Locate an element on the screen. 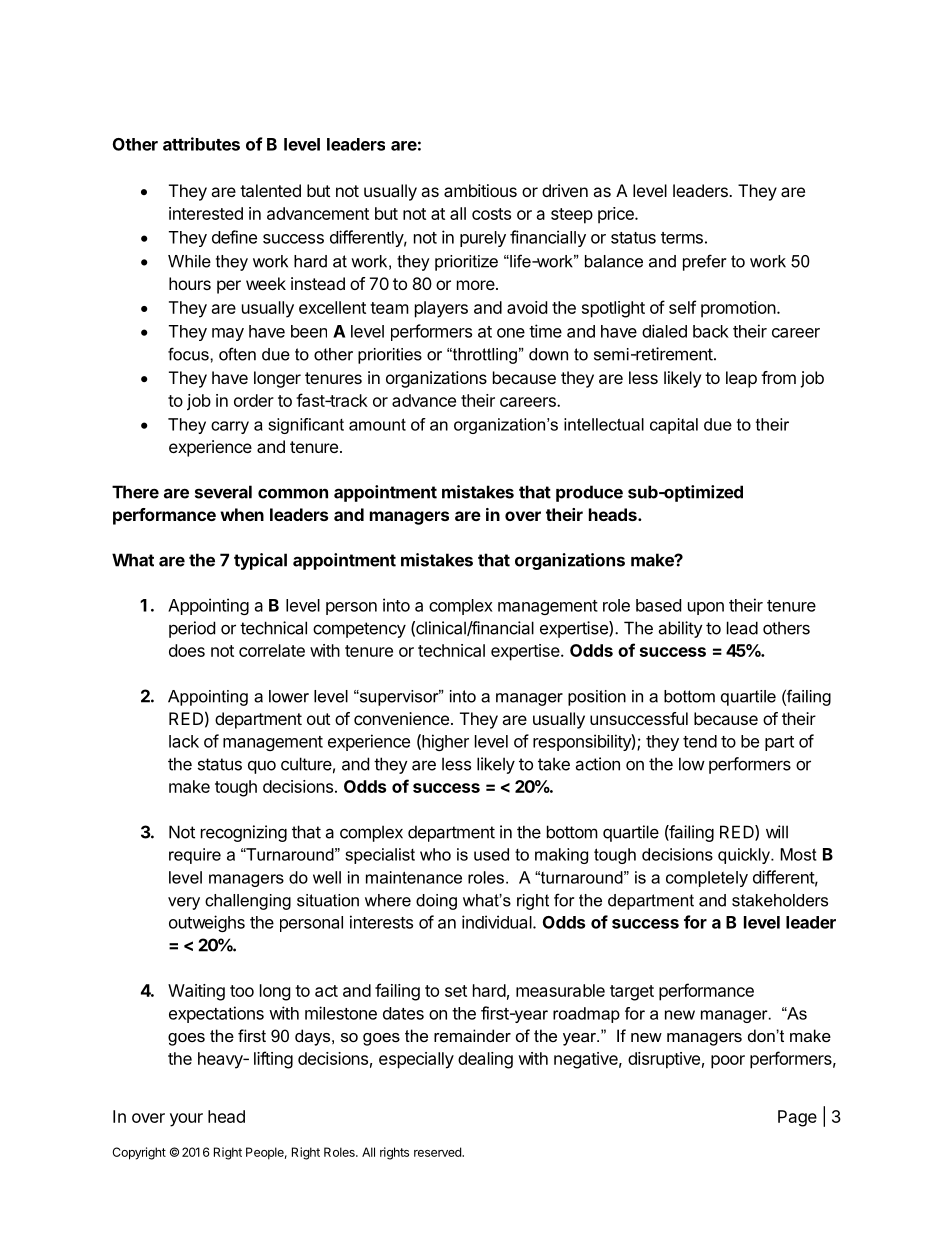 The image size is (952, 1233). competency is located at coordinates (359, 630).
